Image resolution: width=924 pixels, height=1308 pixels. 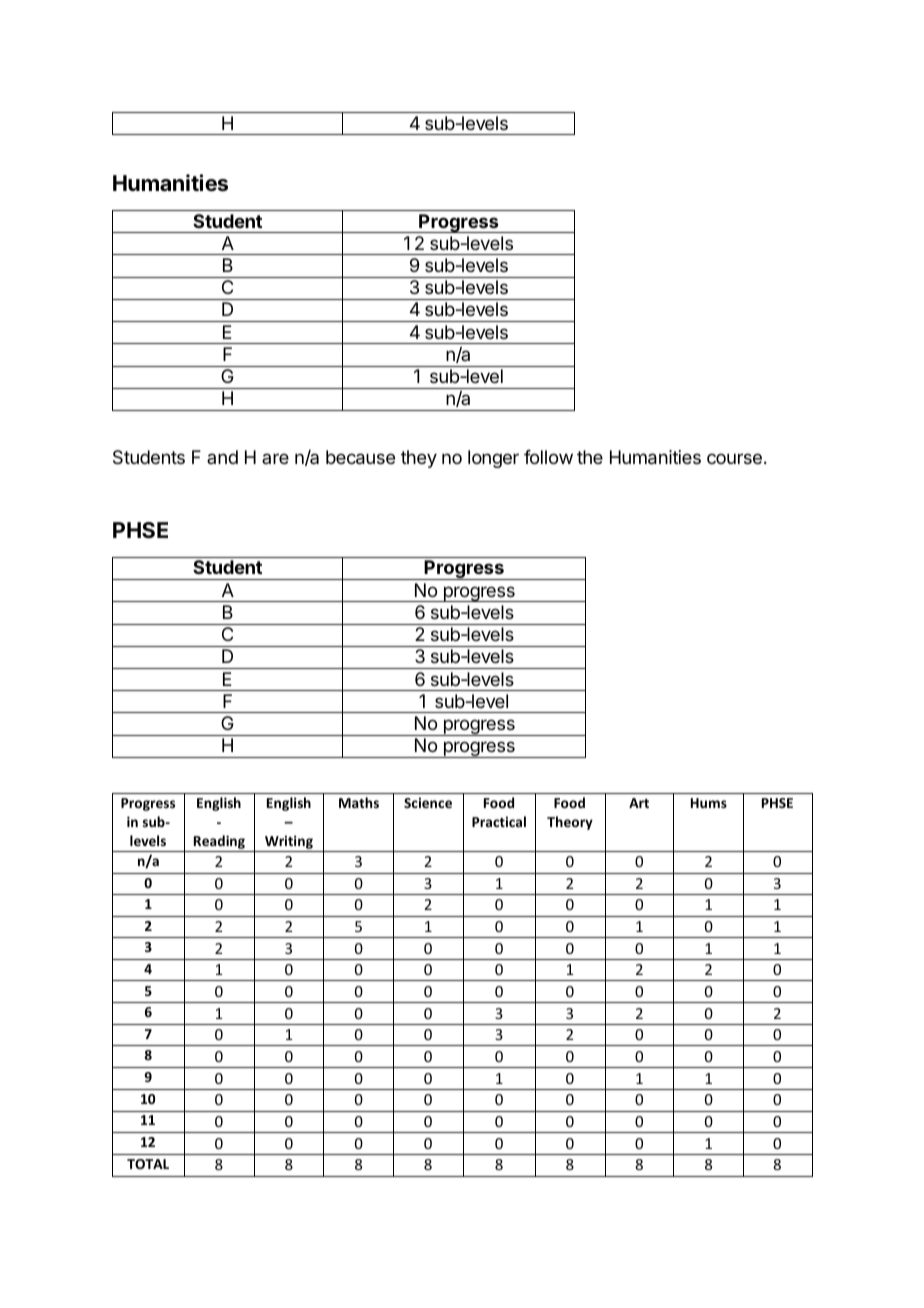 I want to click on Science, so click(x=428, y=802).
